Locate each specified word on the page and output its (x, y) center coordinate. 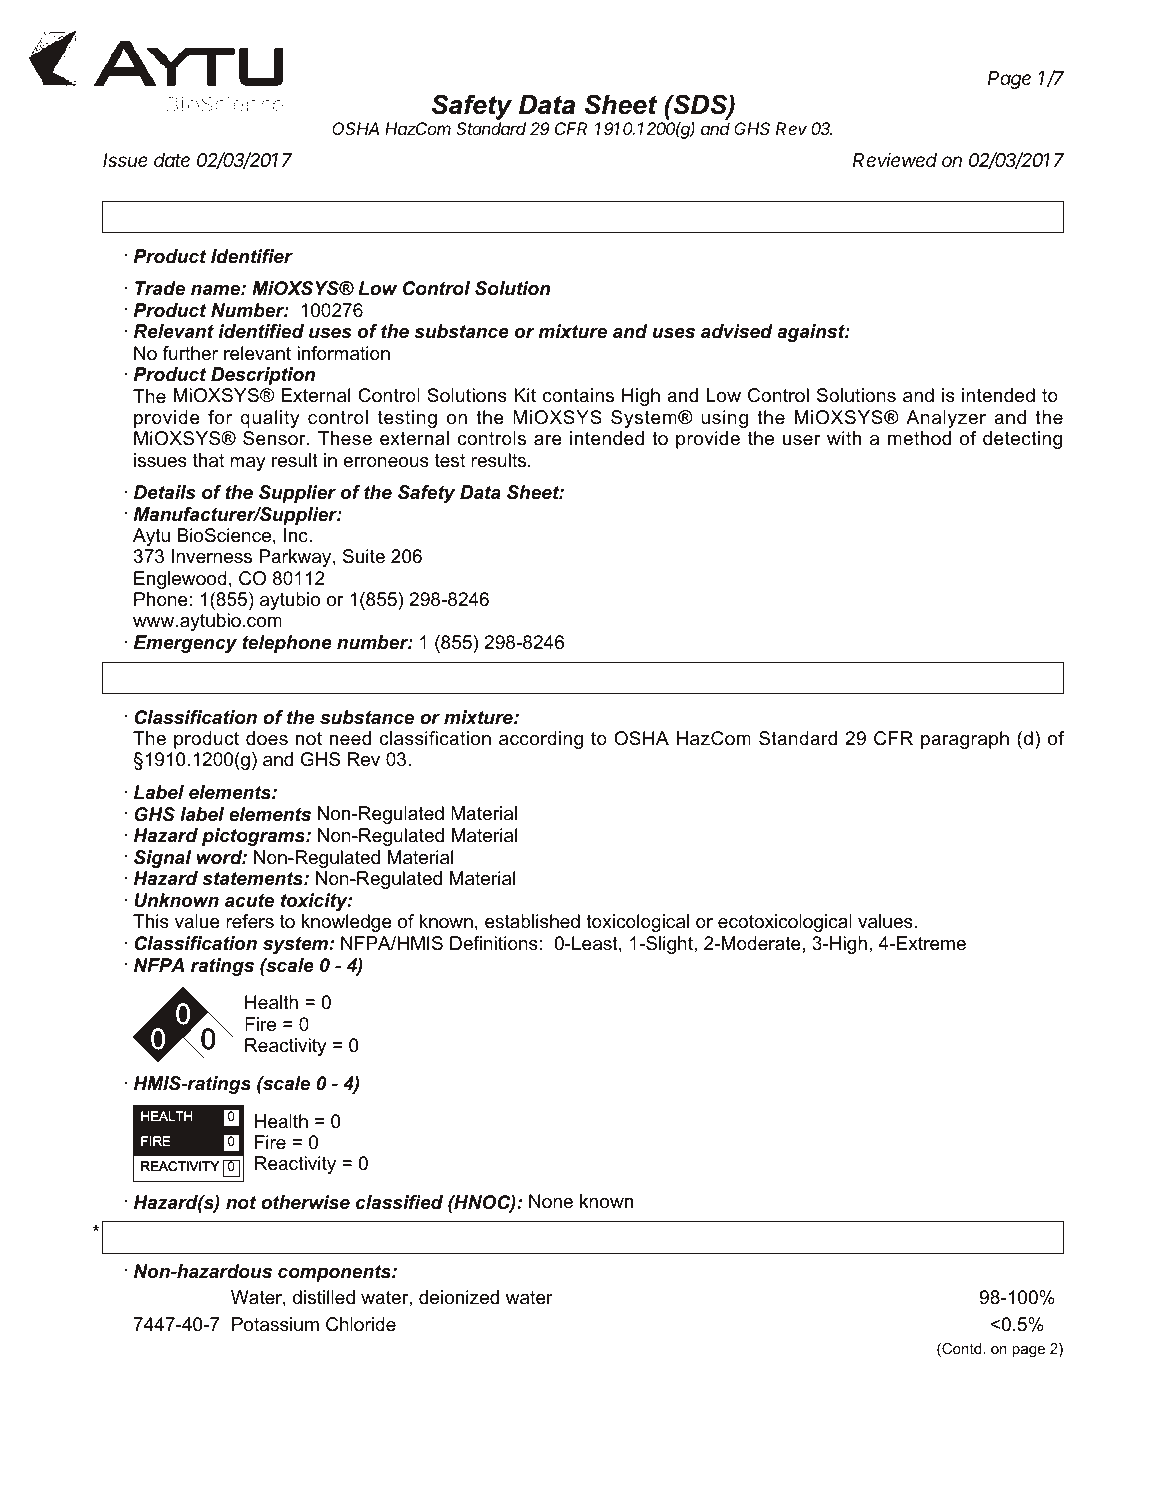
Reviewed (895, 159)
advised (737, 331)
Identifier (252, 256)
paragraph (965, 740)
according (541, 740)
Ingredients (507, 1237)
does (267, 738)
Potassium (275, 1323)
